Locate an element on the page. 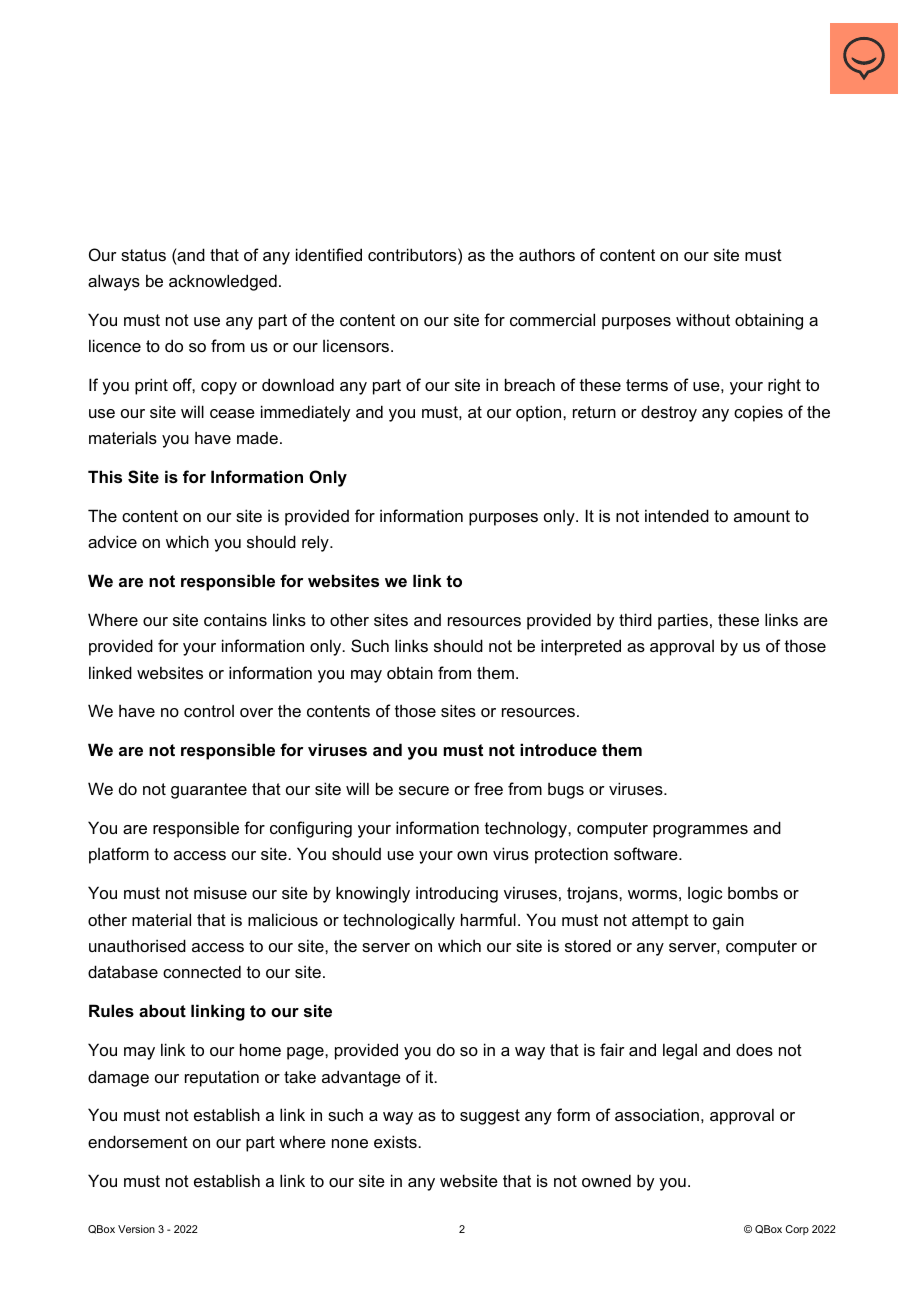 The height and width of the page is (1308, 924). programmes is located at coordinates (700, 831).
